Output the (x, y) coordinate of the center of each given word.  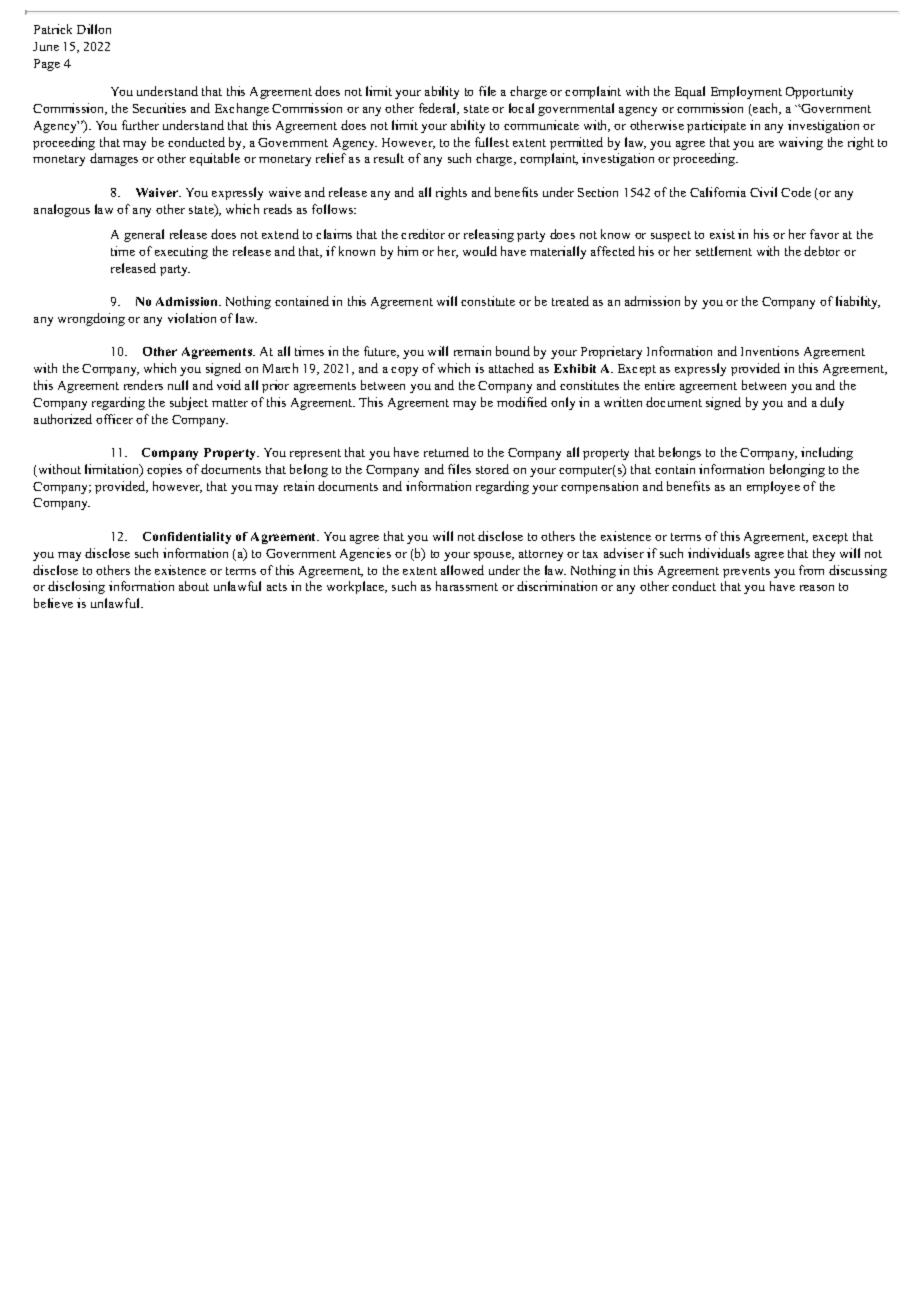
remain (472, 351)
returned (446, 452)
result (389, 158)
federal (439, 109)
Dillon (94, 29)
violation (192, 318)
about (194, 586)
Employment (746, 92)
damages (114, 159)
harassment (467, 586)
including (827, 453)
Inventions (770, 351)
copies (164, 470)
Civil (763, 192)
